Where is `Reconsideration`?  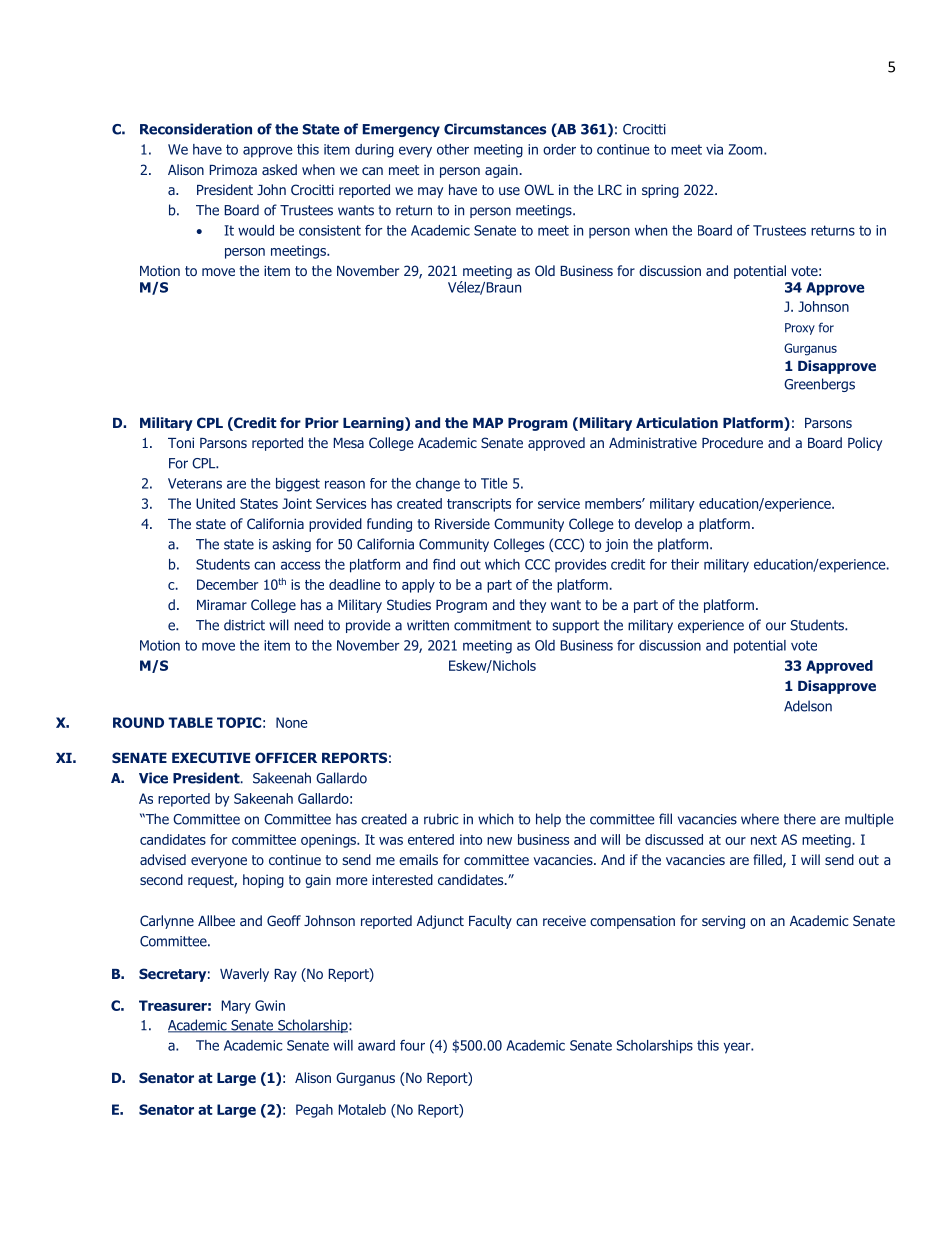
Reconsideration is located at coordinates (196, 129).
